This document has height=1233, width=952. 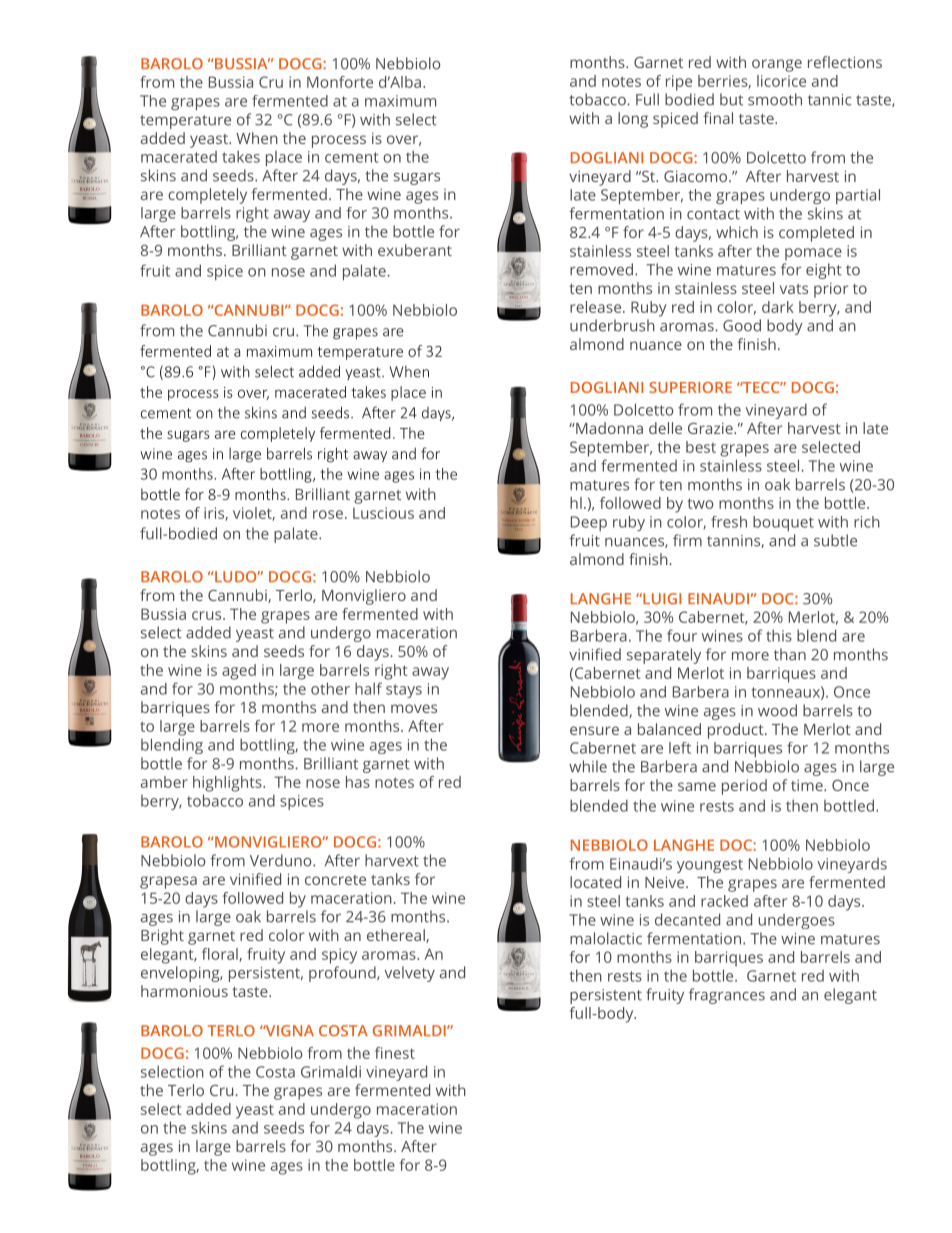 What do you see at coordinates (328, 514) in the document?
I see `rose` at bounding box center [328, 514].
